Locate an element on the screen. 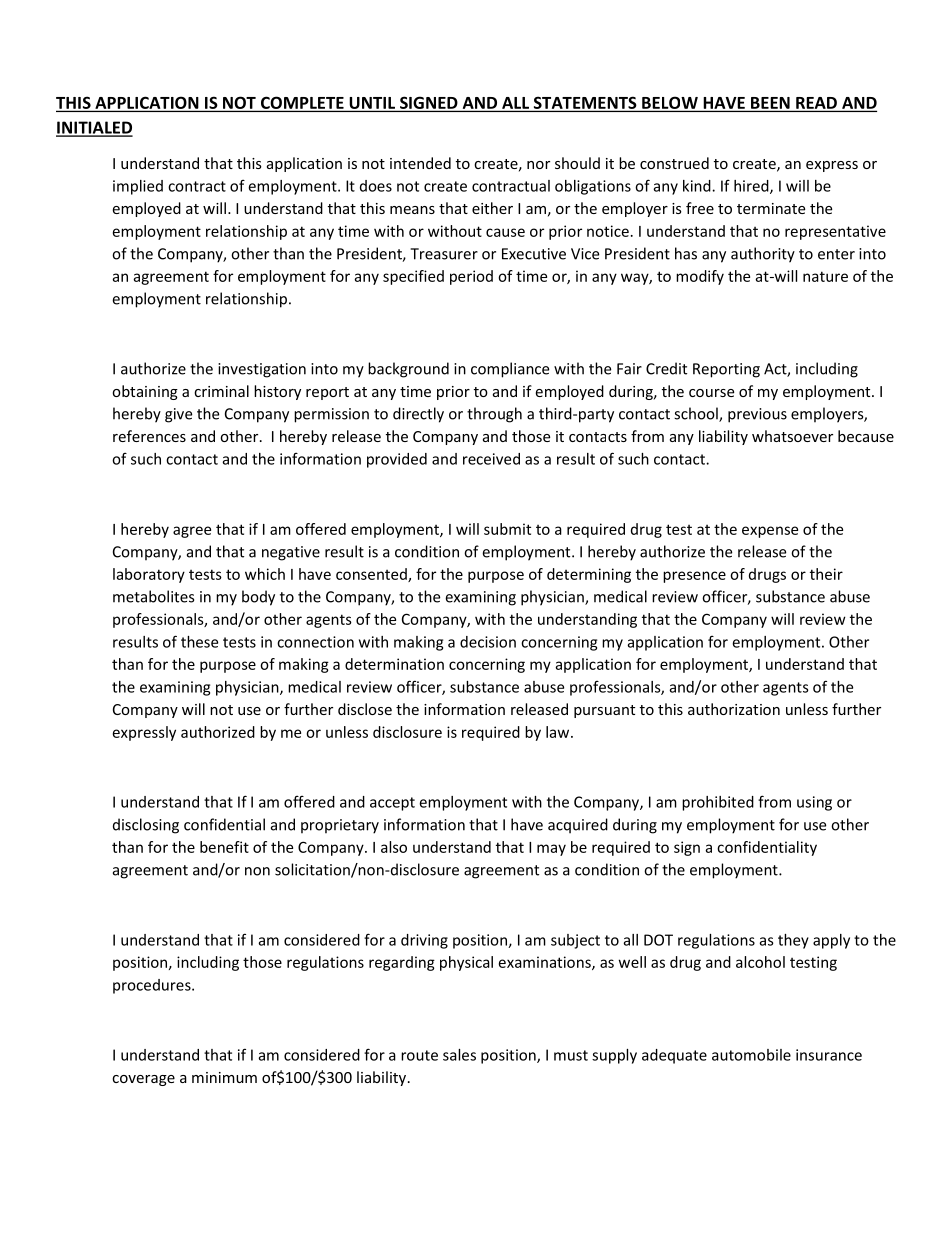  nor is located at coordinates (538, 165).
